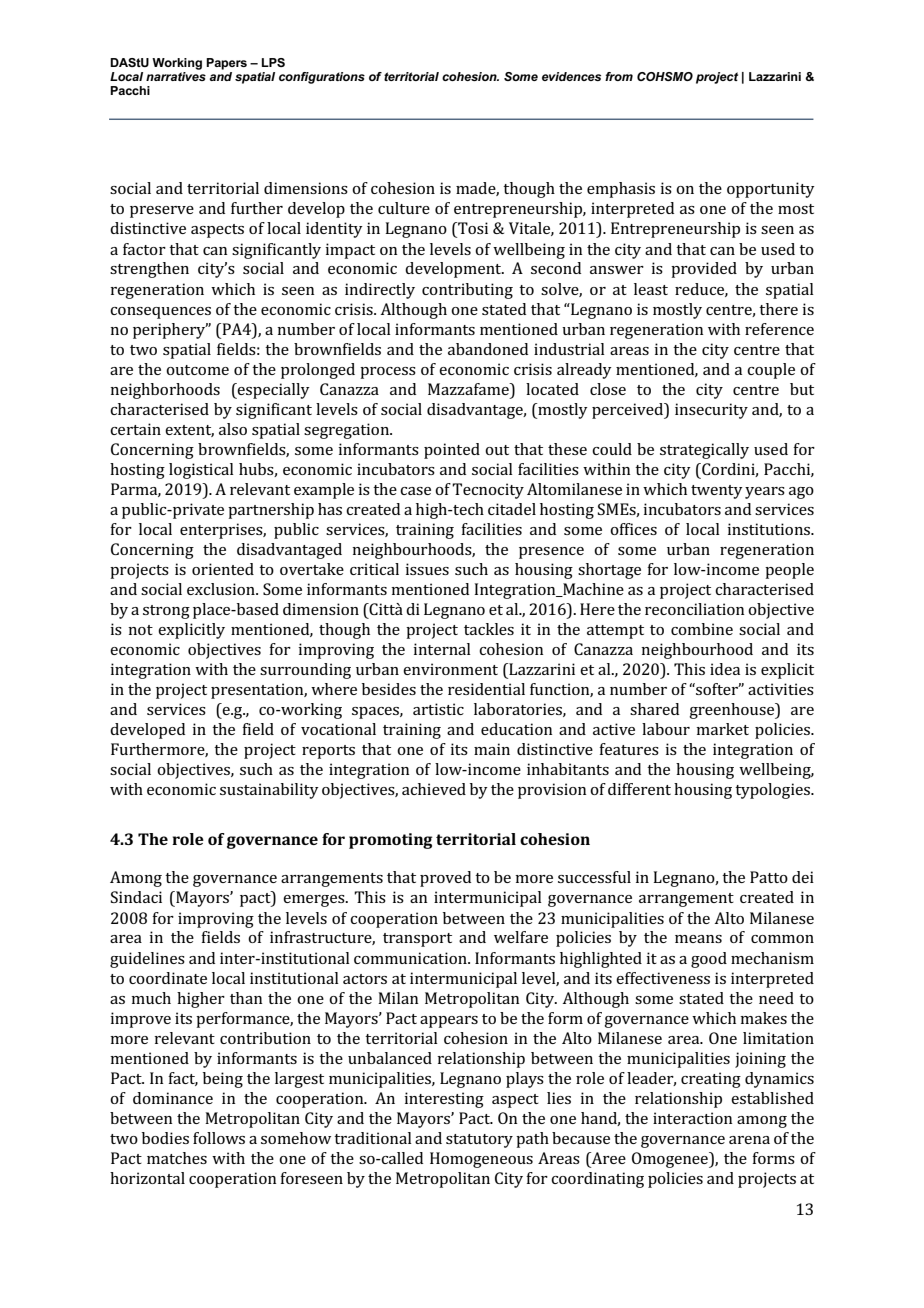 The image size is (924, 1308). Describe the element at coordinates (571, 76) in the screenshot. I see `evidences` at that location.
